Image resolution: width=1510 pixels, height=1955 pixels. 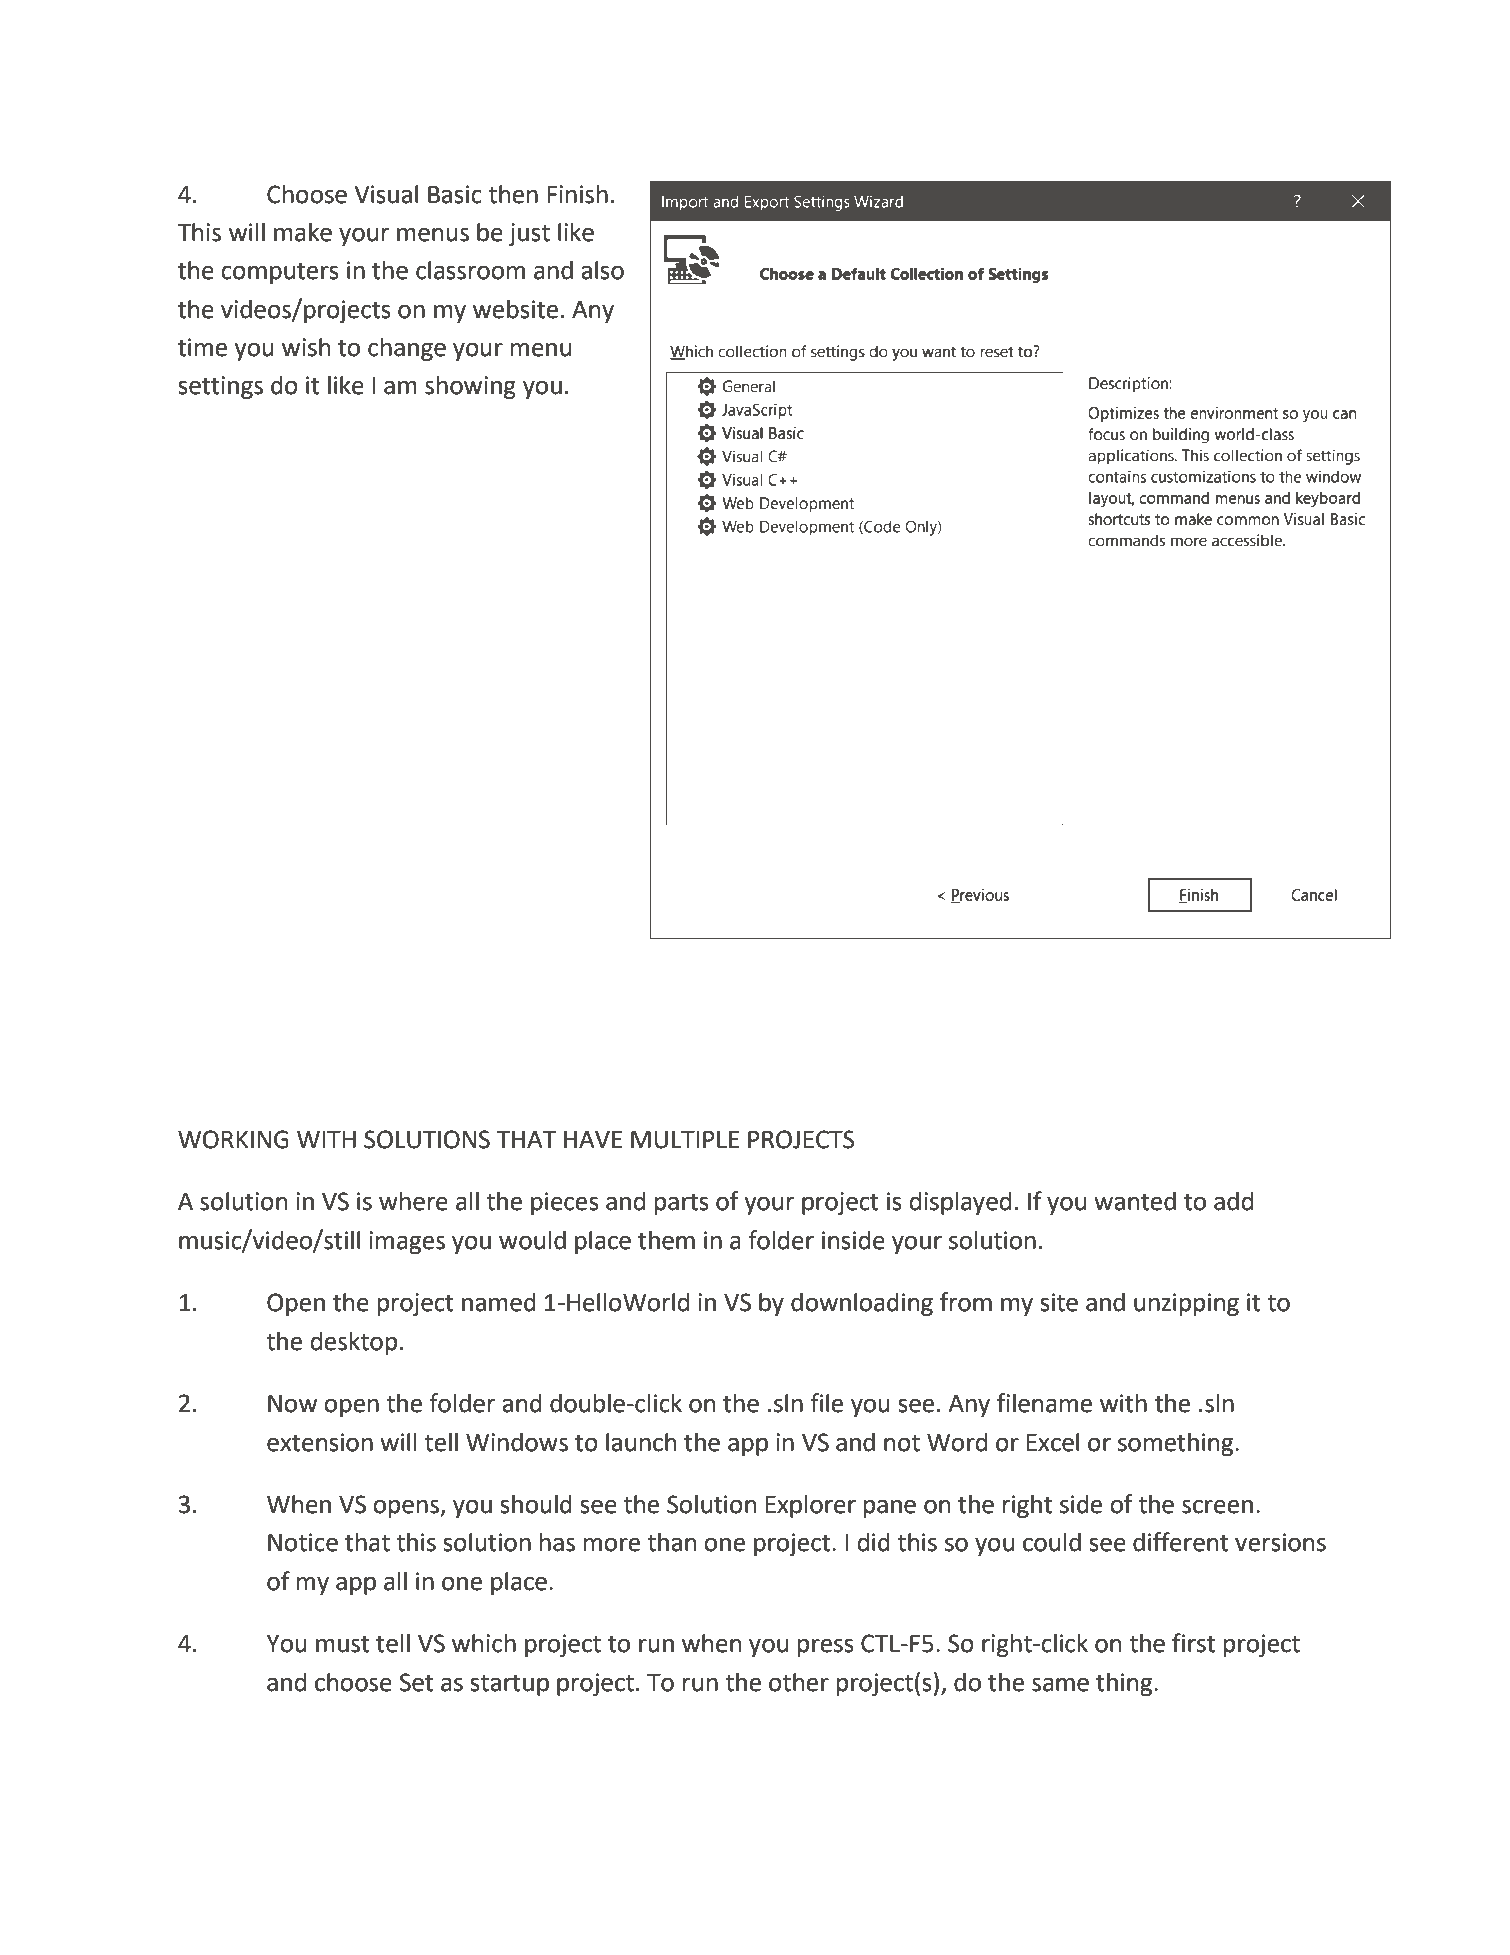 I want to click on make, so click(x=303, y=232).
